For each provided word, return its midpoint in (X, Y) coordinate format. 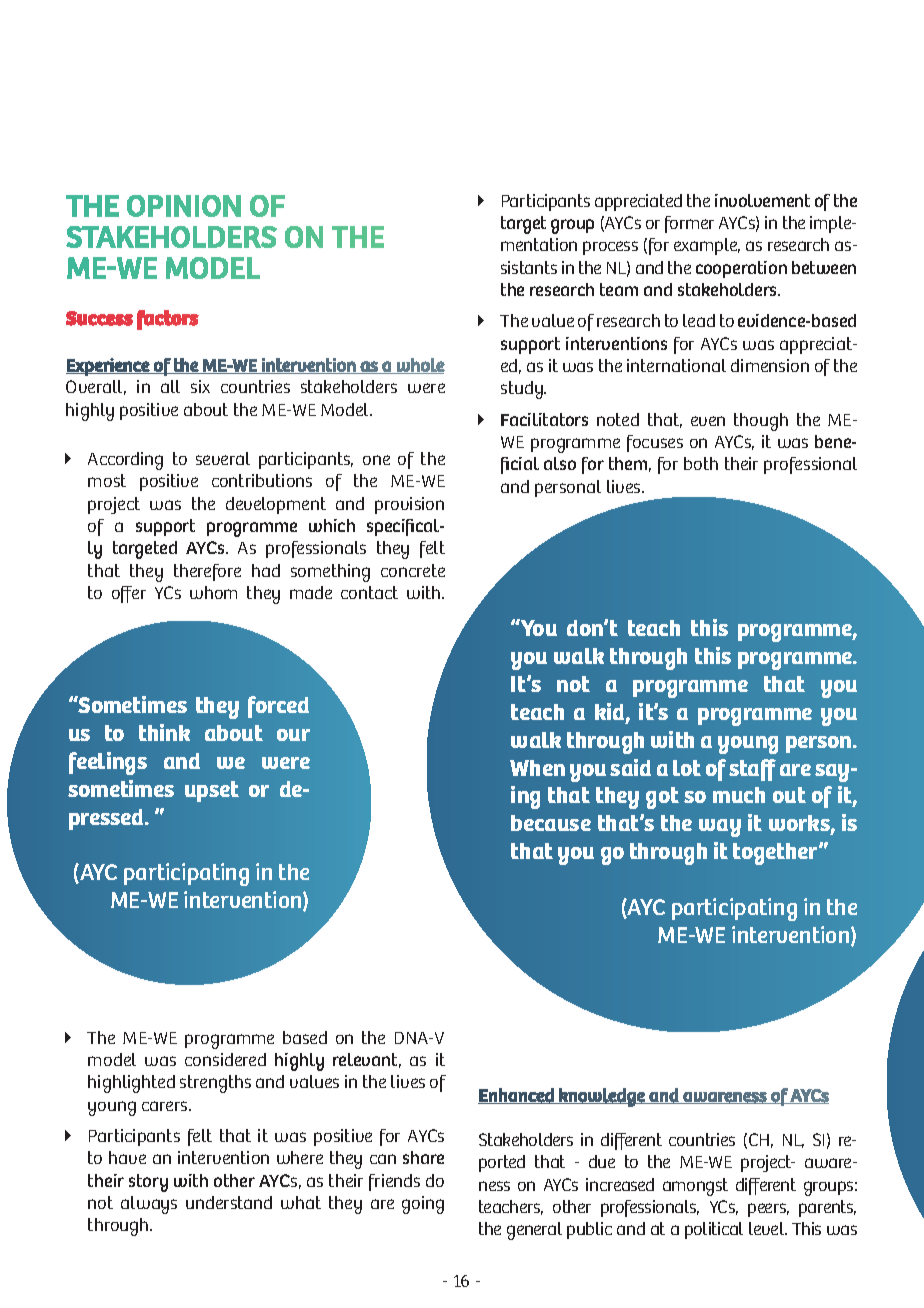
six (200, 386)
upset (212, 791)
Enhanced (517, 1096)
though (761, 422)
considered (225, 1059)
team (619, 289)
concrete (413, 570)
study (523, 390)
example (707, 246)
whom (213, 592)
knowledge (602, 1097)
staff (752, 770)
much (739, 795)
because (551, 823)
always (149, 1205)
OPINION (184, 206)
